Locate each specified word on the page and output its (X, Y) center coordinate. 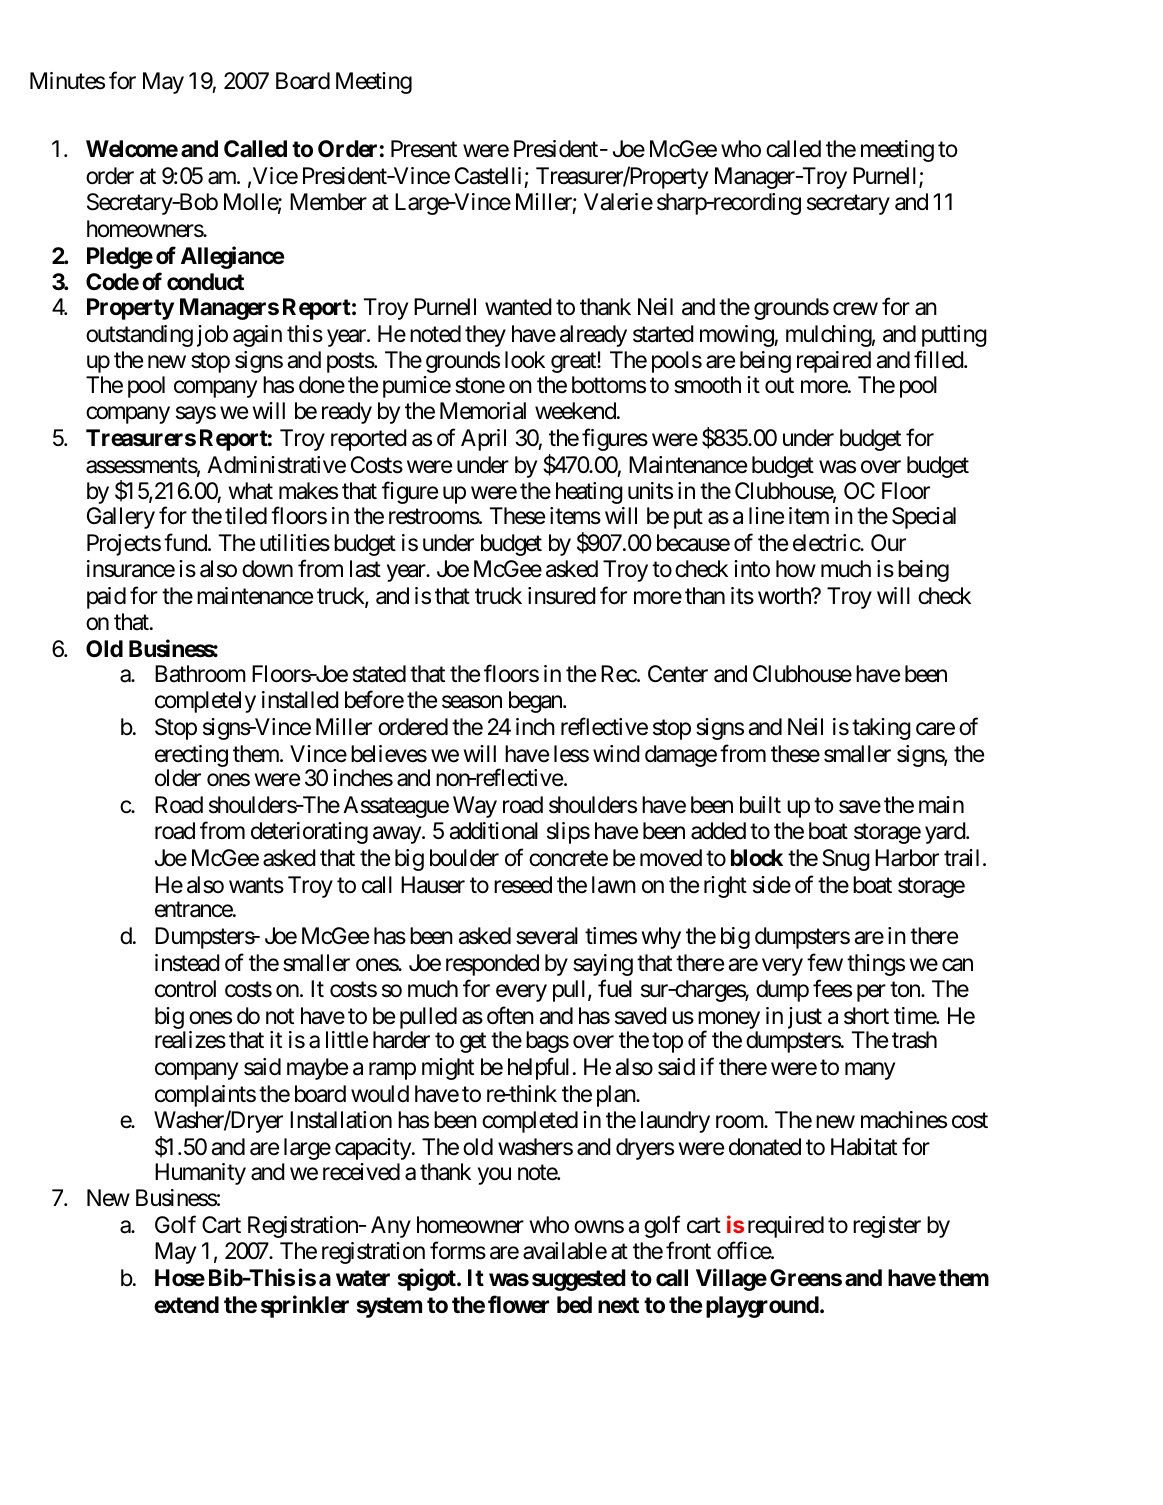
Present (424, 149)
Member (328, 202)
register (887, 1227)
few (825, 962)
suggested (579, 1280)
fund (186, 542)
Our (888, 542)
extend (186, 1305)
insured (562, 596)
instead (187, 963)
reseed (523, 885)
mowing (737, 336)
